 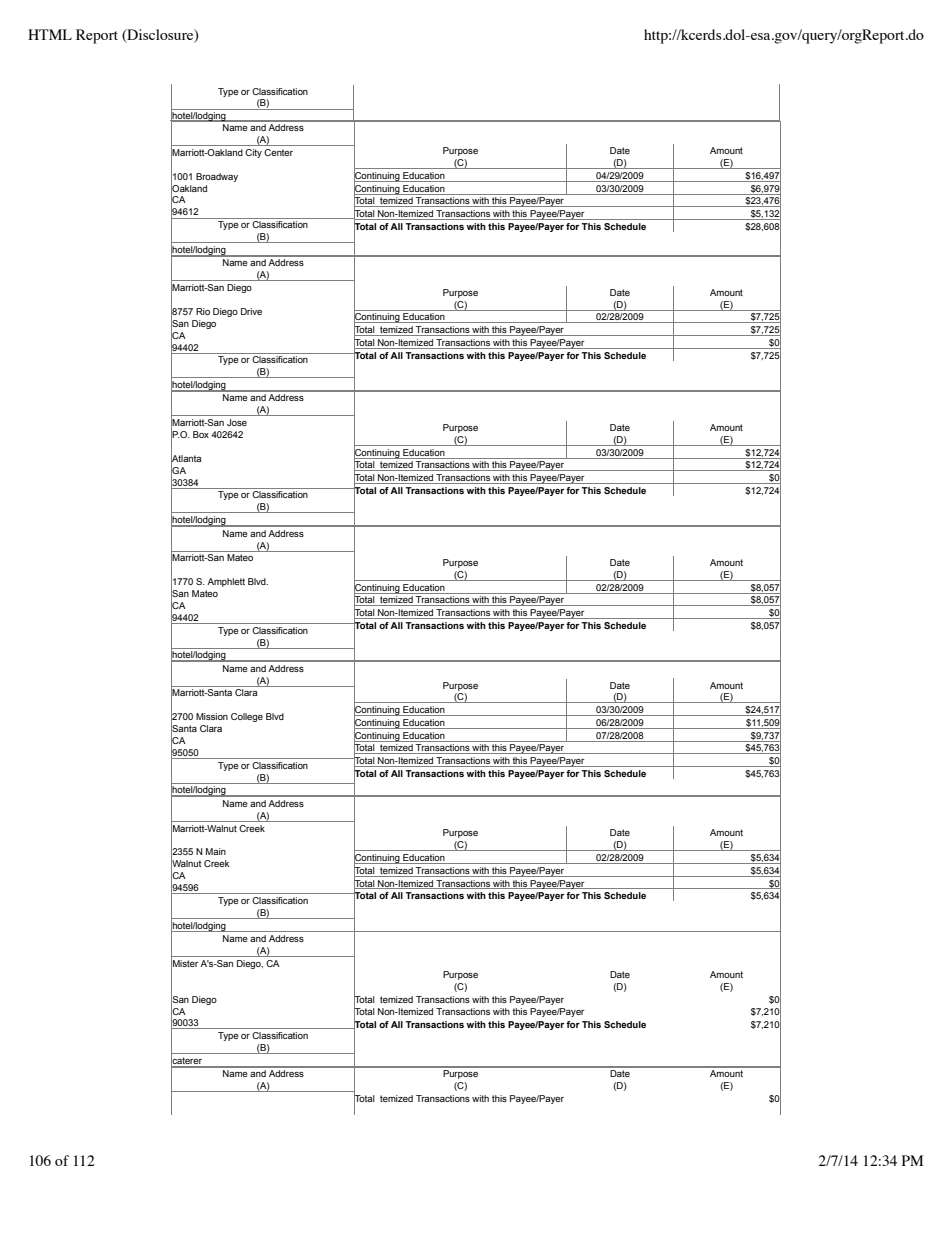 I want to click on Jose, so click(x=237, y=422).
